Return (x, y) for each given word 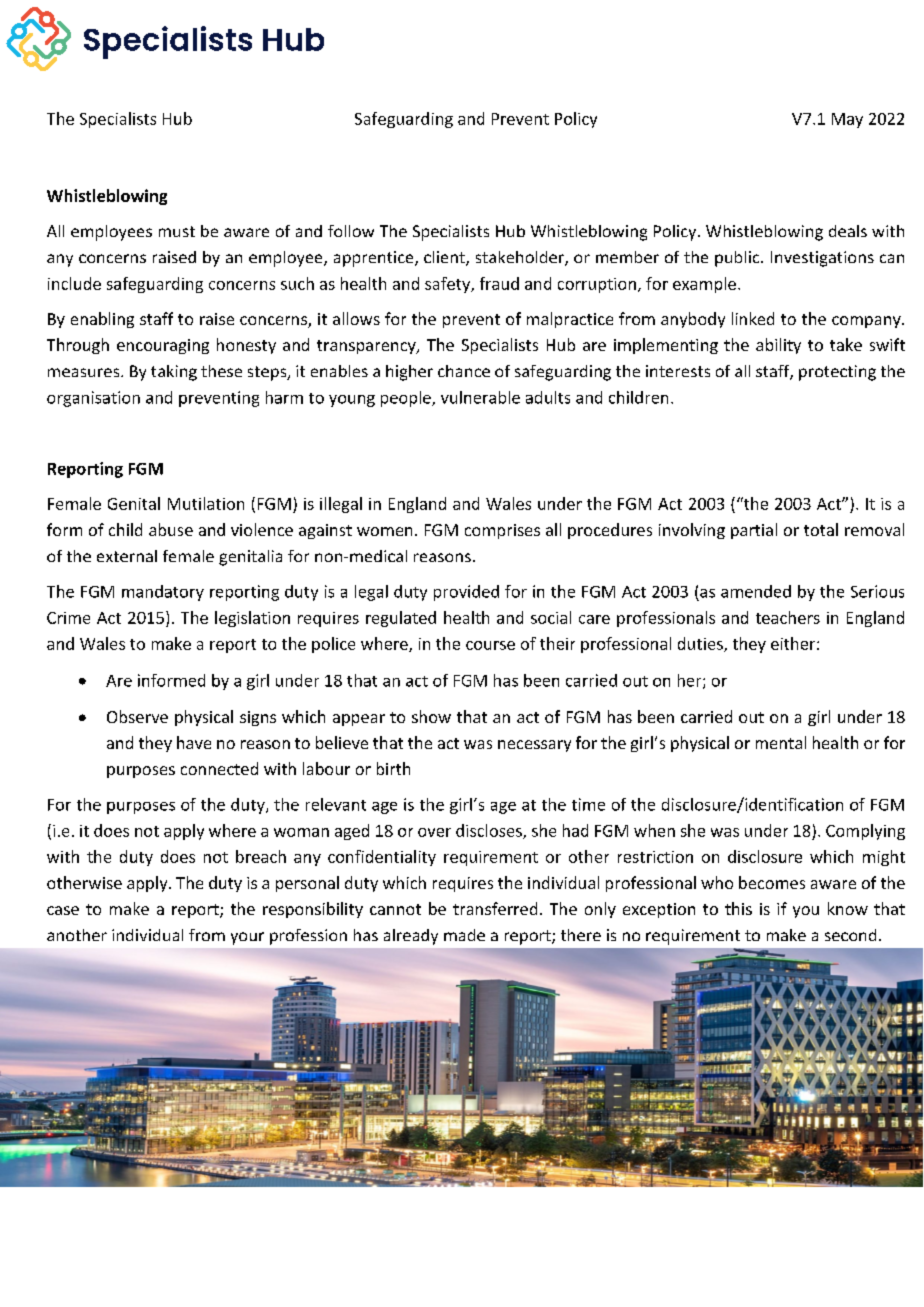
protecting (837, 373)
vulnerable (480, 397)
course (490, 645)
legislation (252, 619)
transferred (495, 908)
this (738, 908)
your (247, 938)
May (847, 120)
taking (174, 373)
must (177, 231)
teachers (788, 617)
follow (351, 231)
